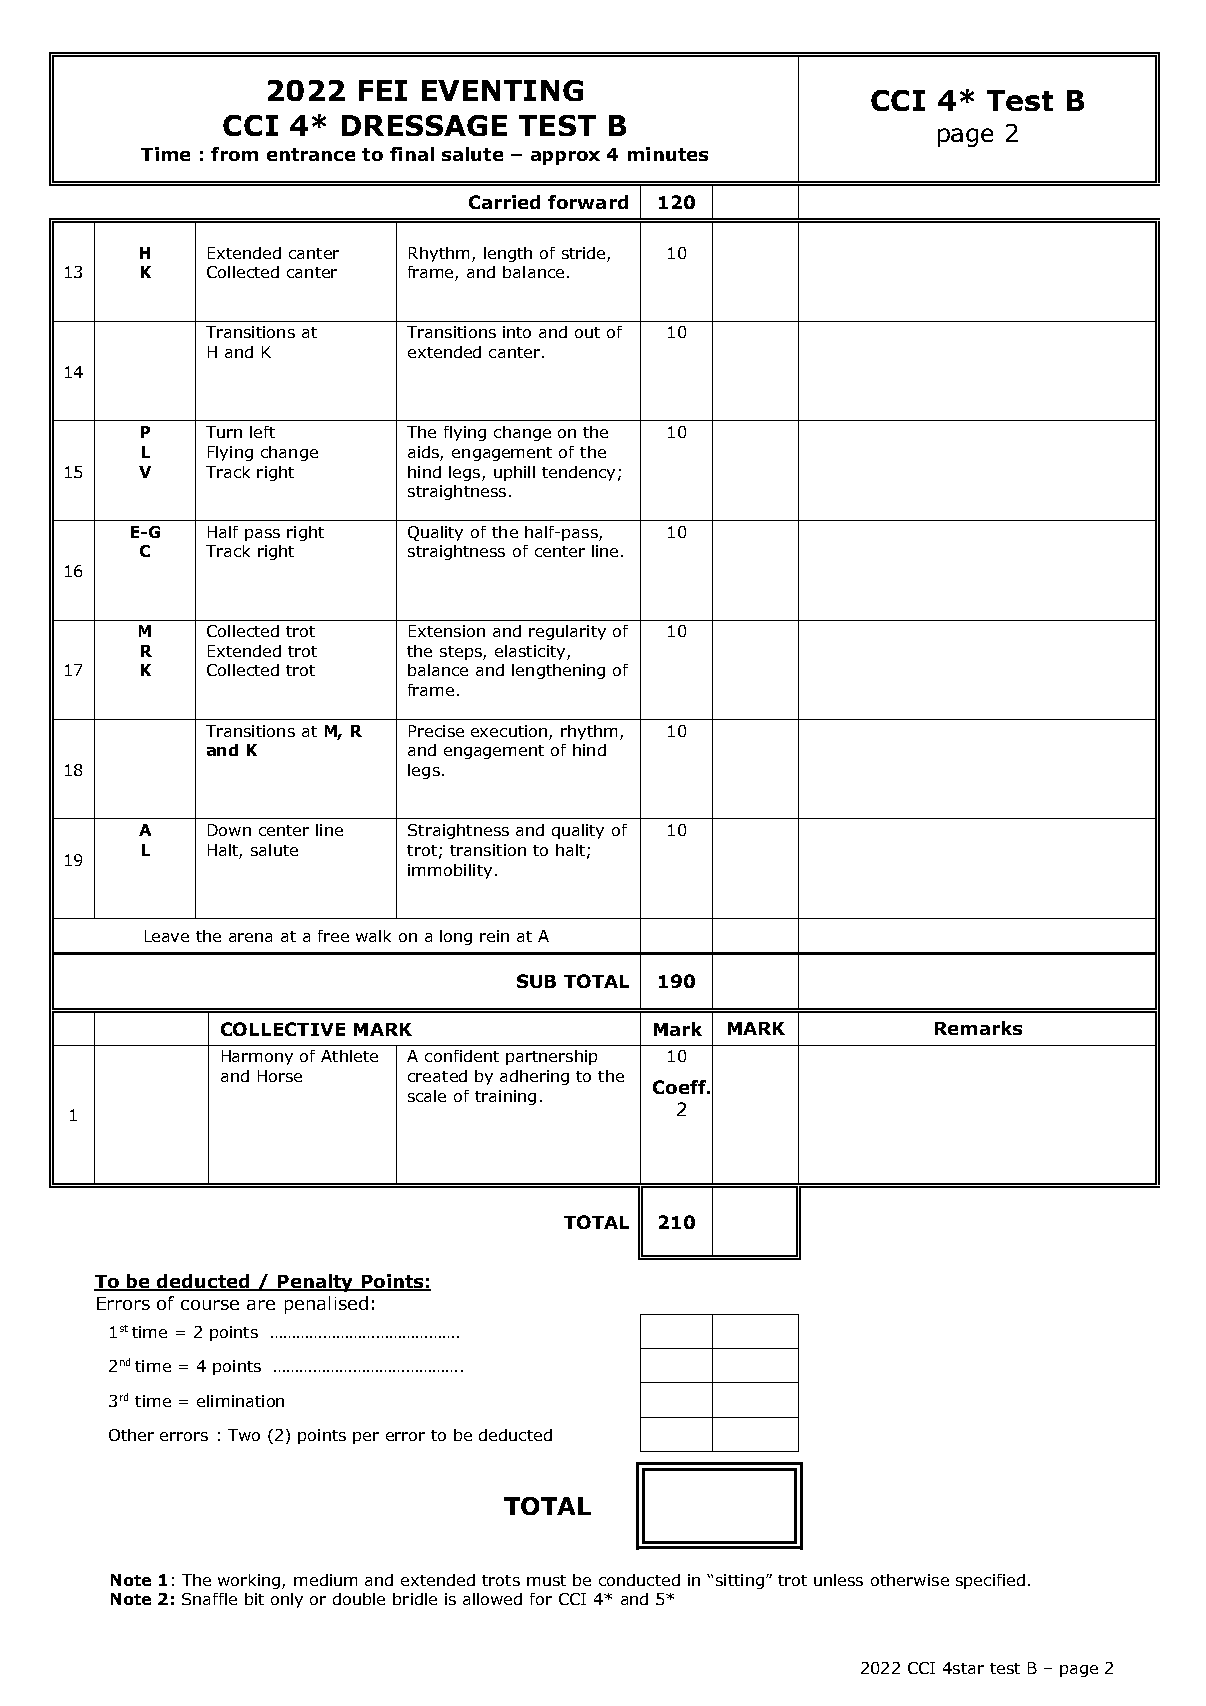 The height and width of the page is (1706, 1206). What do you see at coordinates (668, 154) in the page?
I see `minutes` at bounding box center [668, 154].
